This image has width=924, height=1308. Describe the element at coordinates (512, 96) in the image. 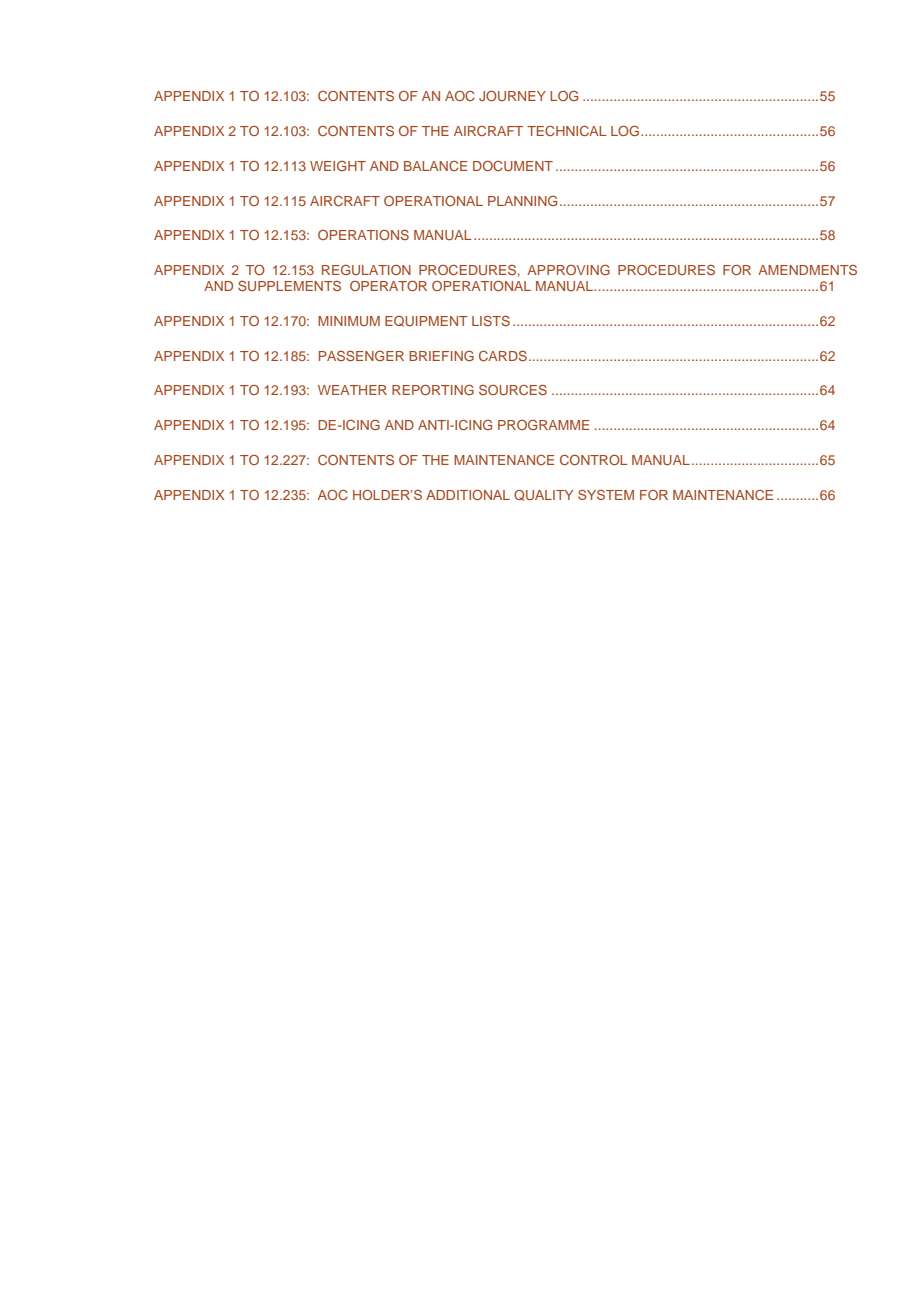

I see `JOURNEY` at that location.
